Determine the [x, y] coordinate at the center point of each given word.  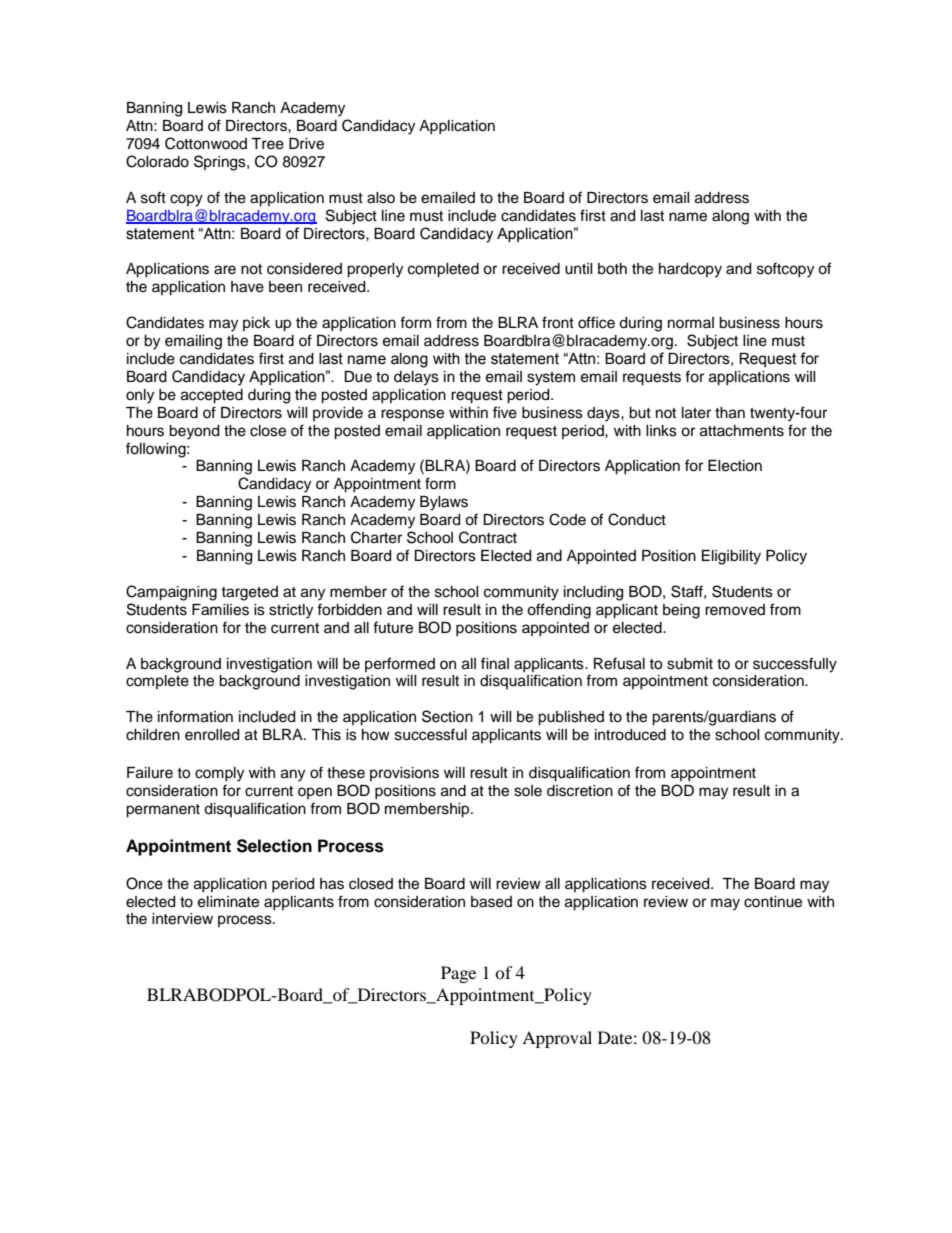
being [681, 611]
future [393, 627]
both [612, 269]
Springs [221, 163]
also [381, 198]
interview [182, 919]
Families [220, 610]
